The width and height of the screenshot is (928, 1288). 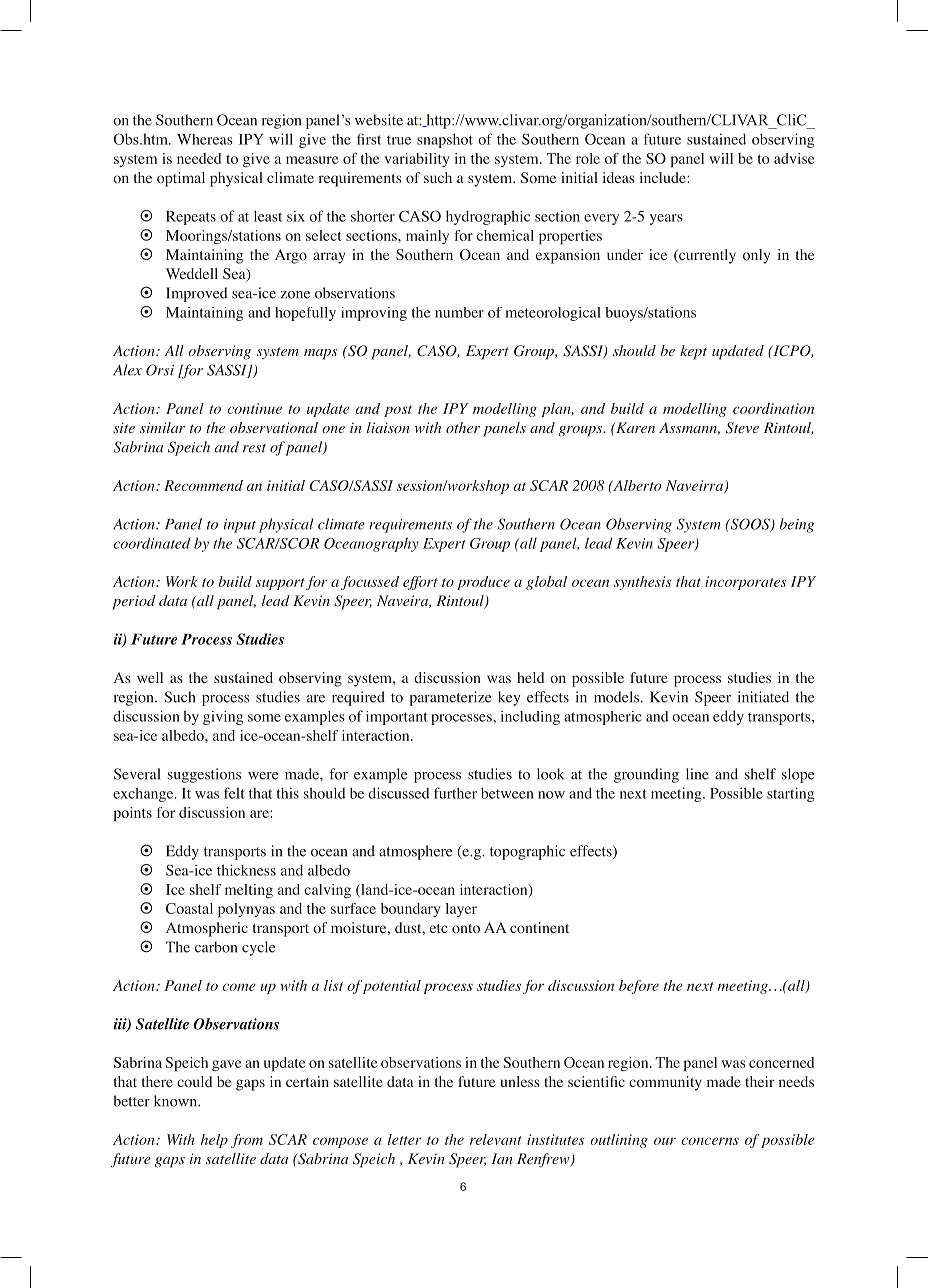 What do you see at coordinates (664, 177) in the screenshot?
I see `include` at bounding box center [664, 177].
